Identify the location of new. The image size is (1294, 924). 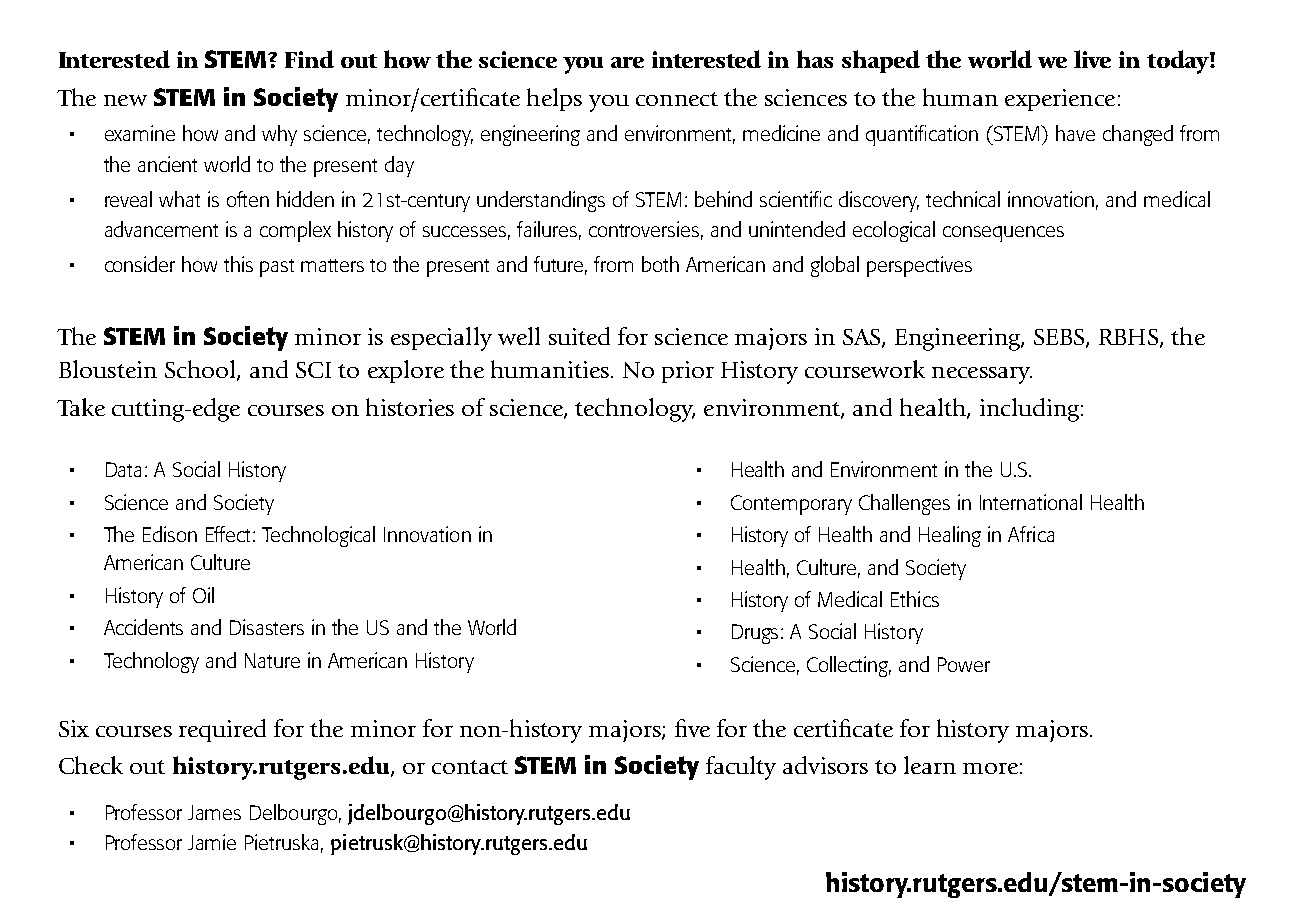
(125, 100).
